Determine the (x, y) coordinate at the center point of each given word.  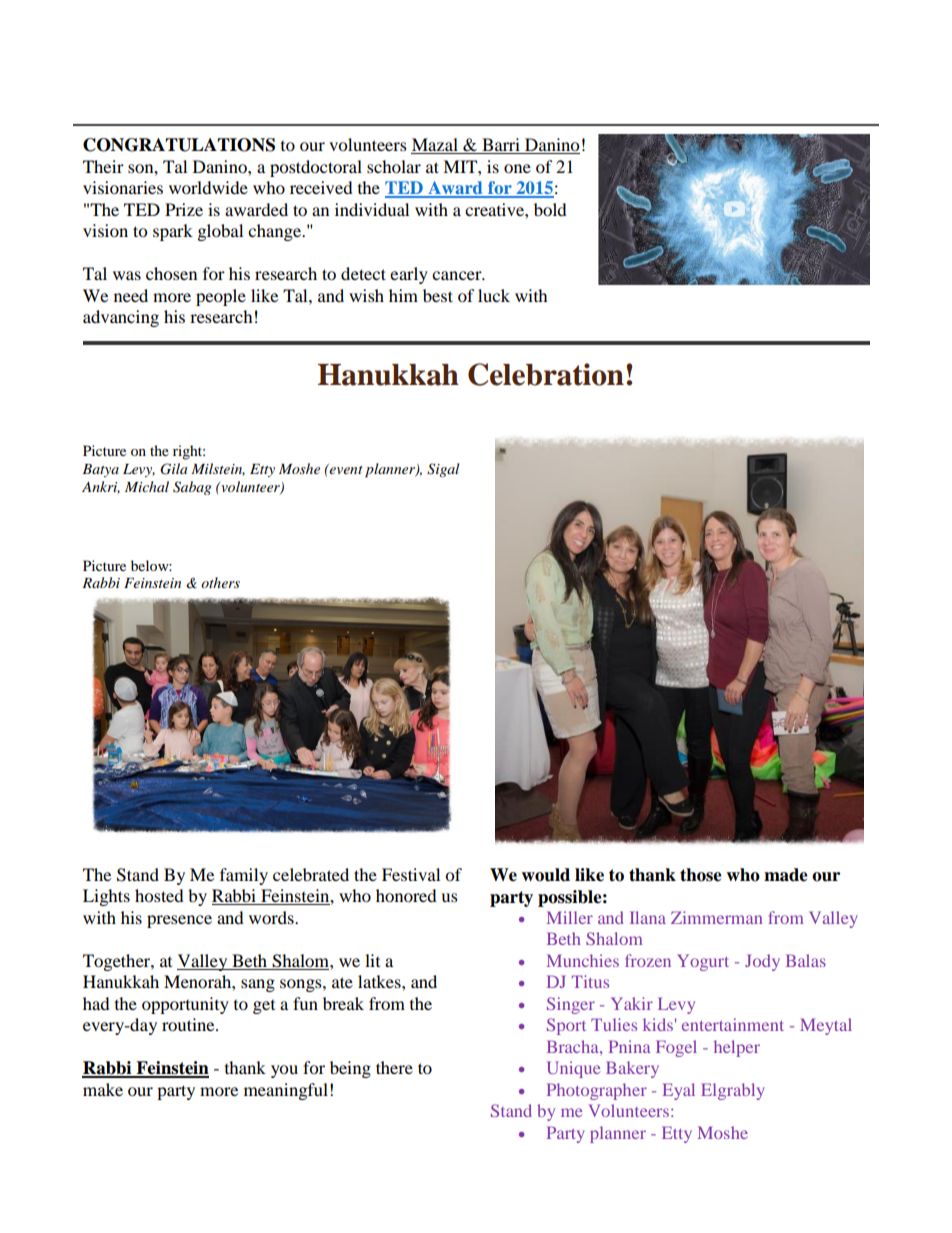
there (394, 1067)
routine (189, 1024)
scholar (394, 166)
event (345, 469)
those (701, 875)
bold (550, 209)
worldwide (208, 187)
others (220, 582)
